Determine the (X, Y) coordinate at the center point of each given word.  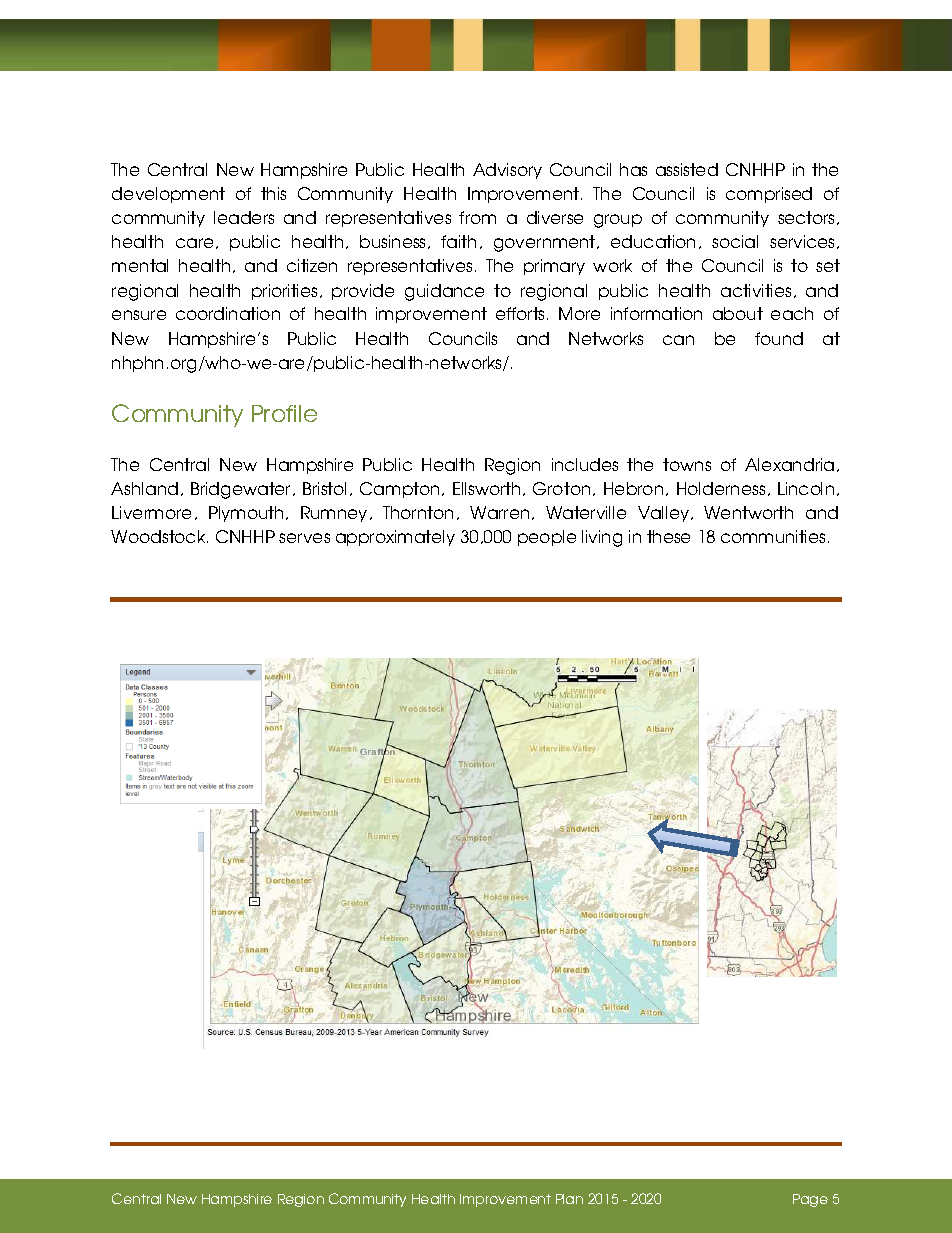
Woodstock (159, 536)
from (477, 217)
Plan (569, 1199)
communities (773, 536)
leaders (244, 217)
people (547, 538)
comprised (769, 195)
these (668, 536)
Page (810, 1200)
